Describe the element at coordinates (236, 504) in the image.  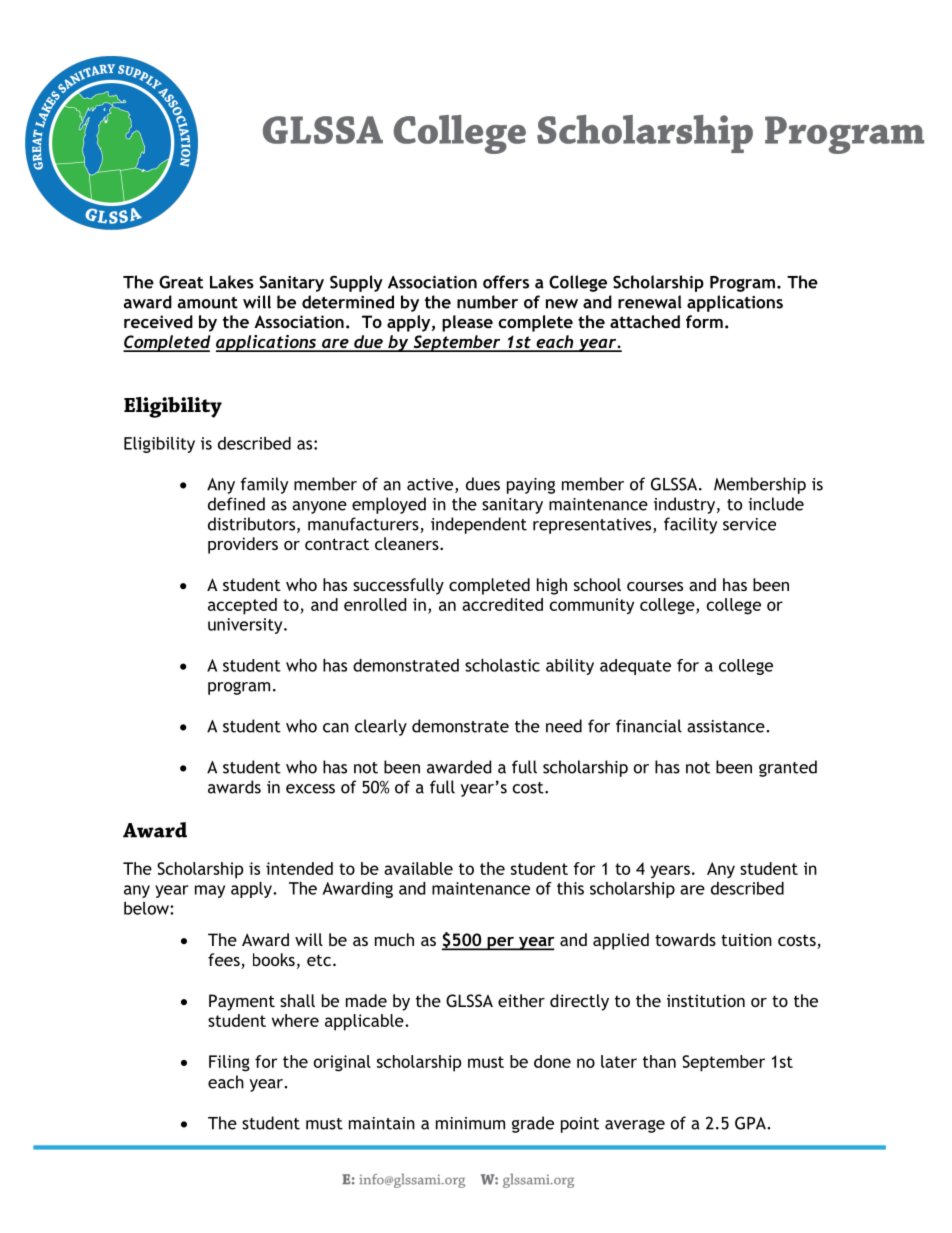
I see `defined` at that location.
